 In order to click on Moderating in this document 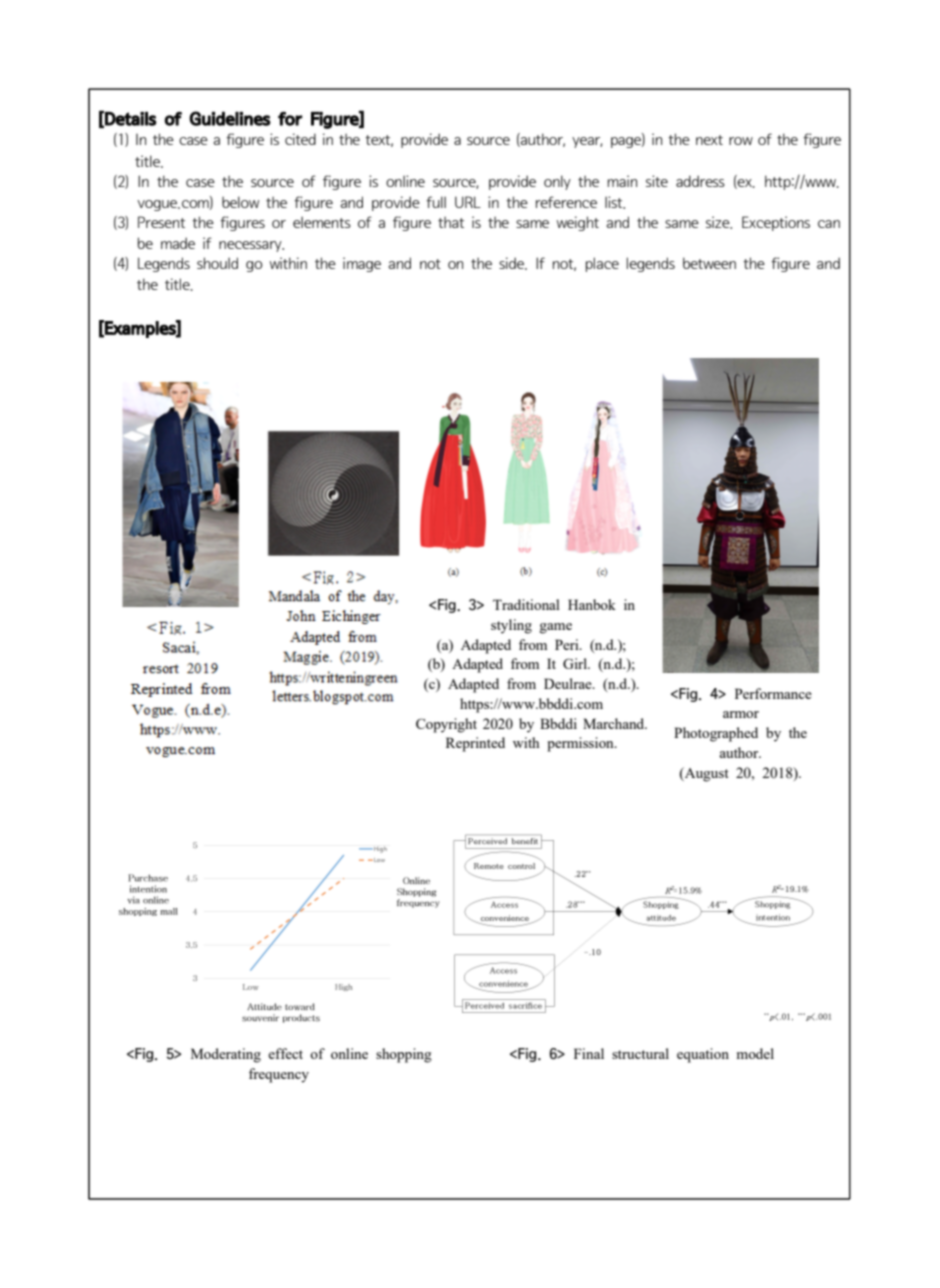, I will do `click(226, 1055)`.
